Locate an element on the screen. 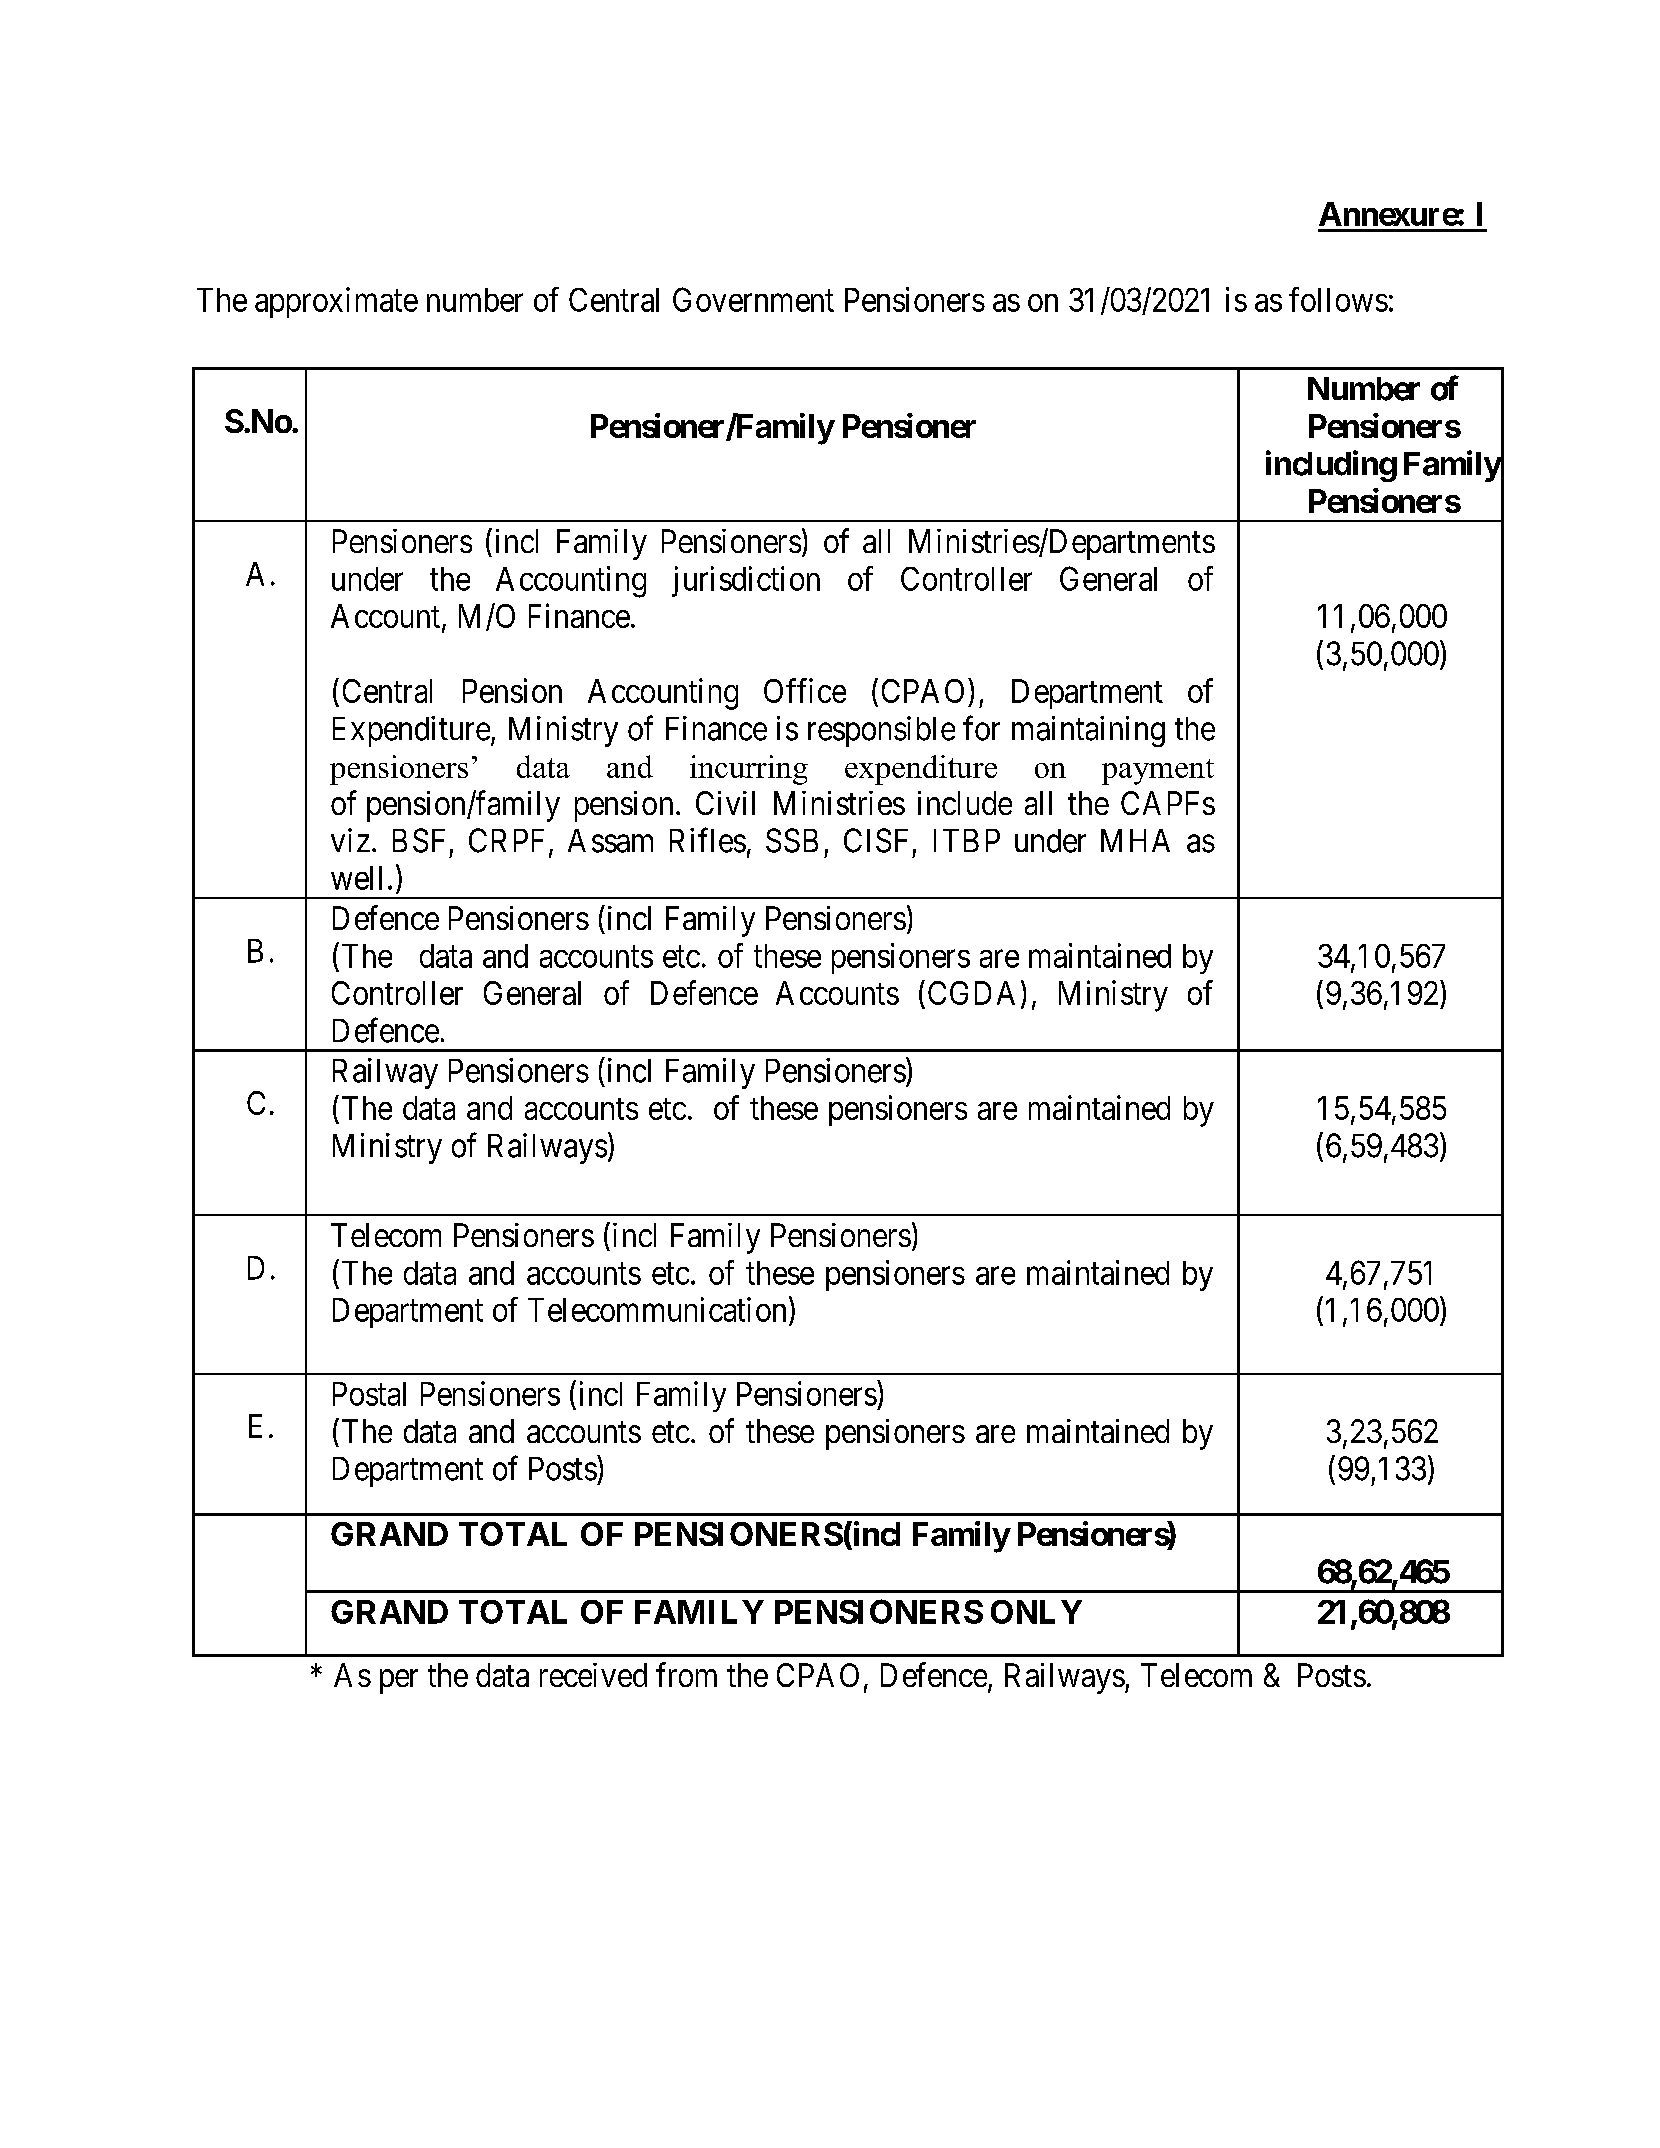  ONLY is located at coordinates (1036, 1612).
